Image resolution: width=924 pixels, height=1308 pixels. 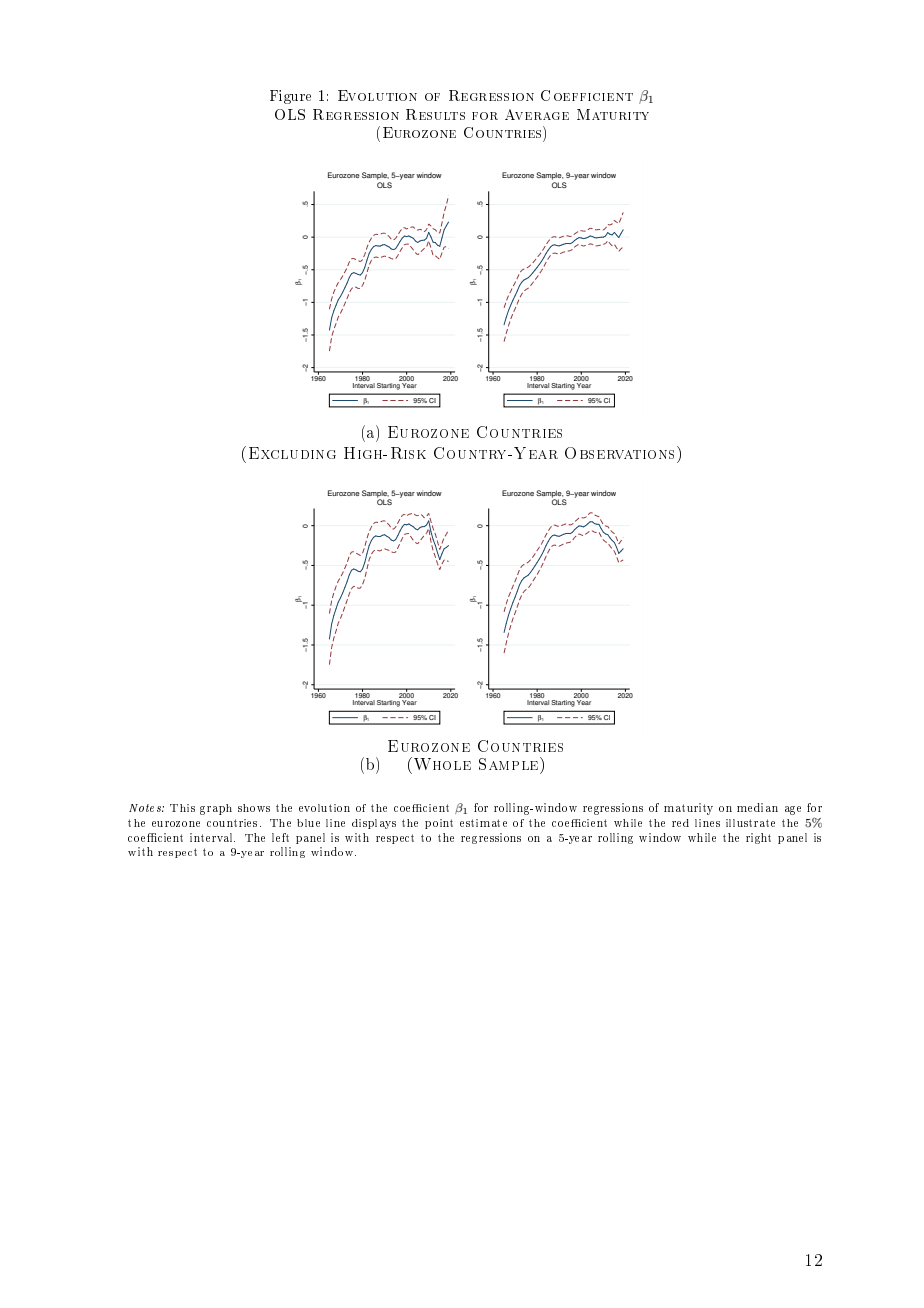 I want to click on Observations, so click(x=621, y=452).
